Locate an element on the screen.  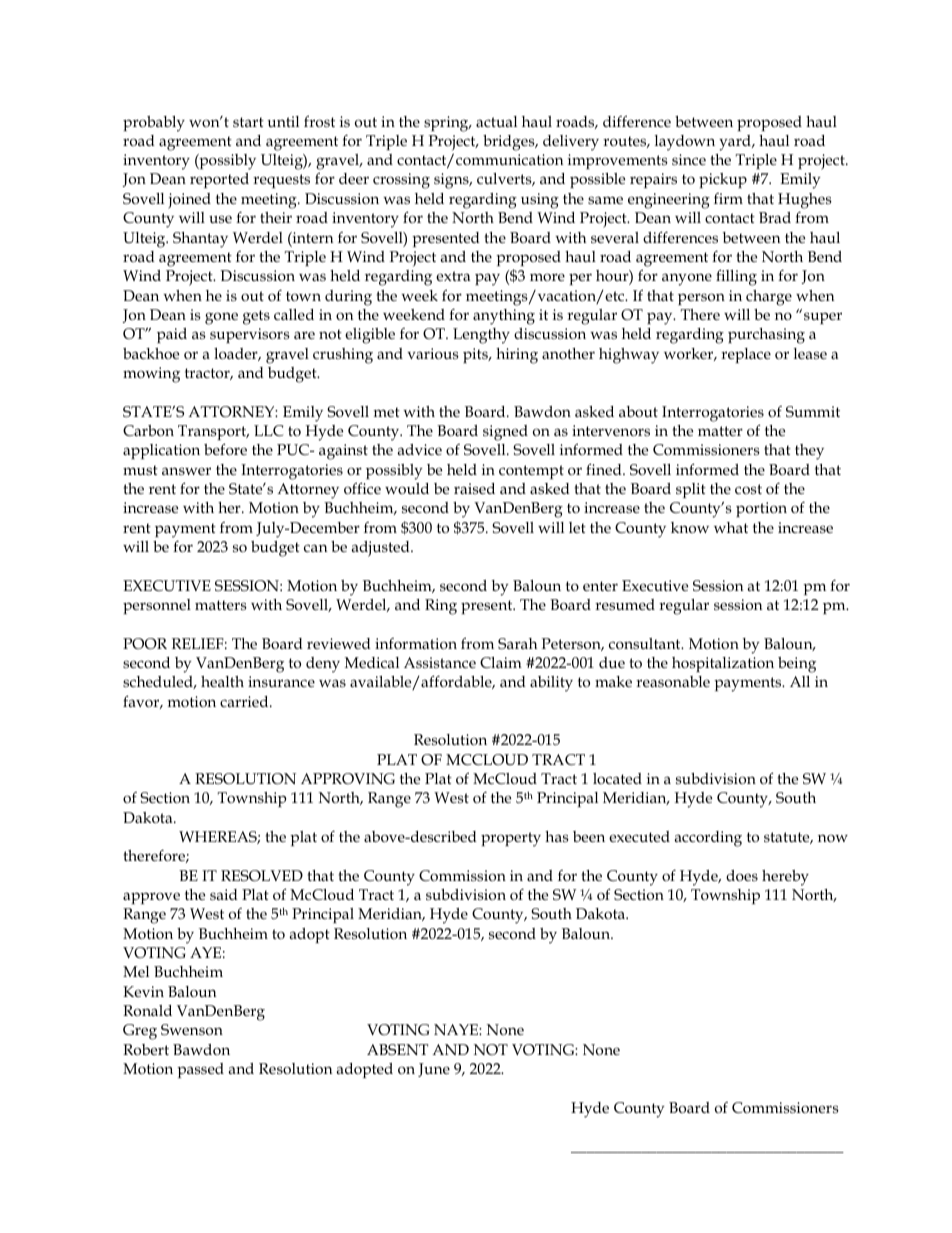
June is located at coordinates (434, 1070).
